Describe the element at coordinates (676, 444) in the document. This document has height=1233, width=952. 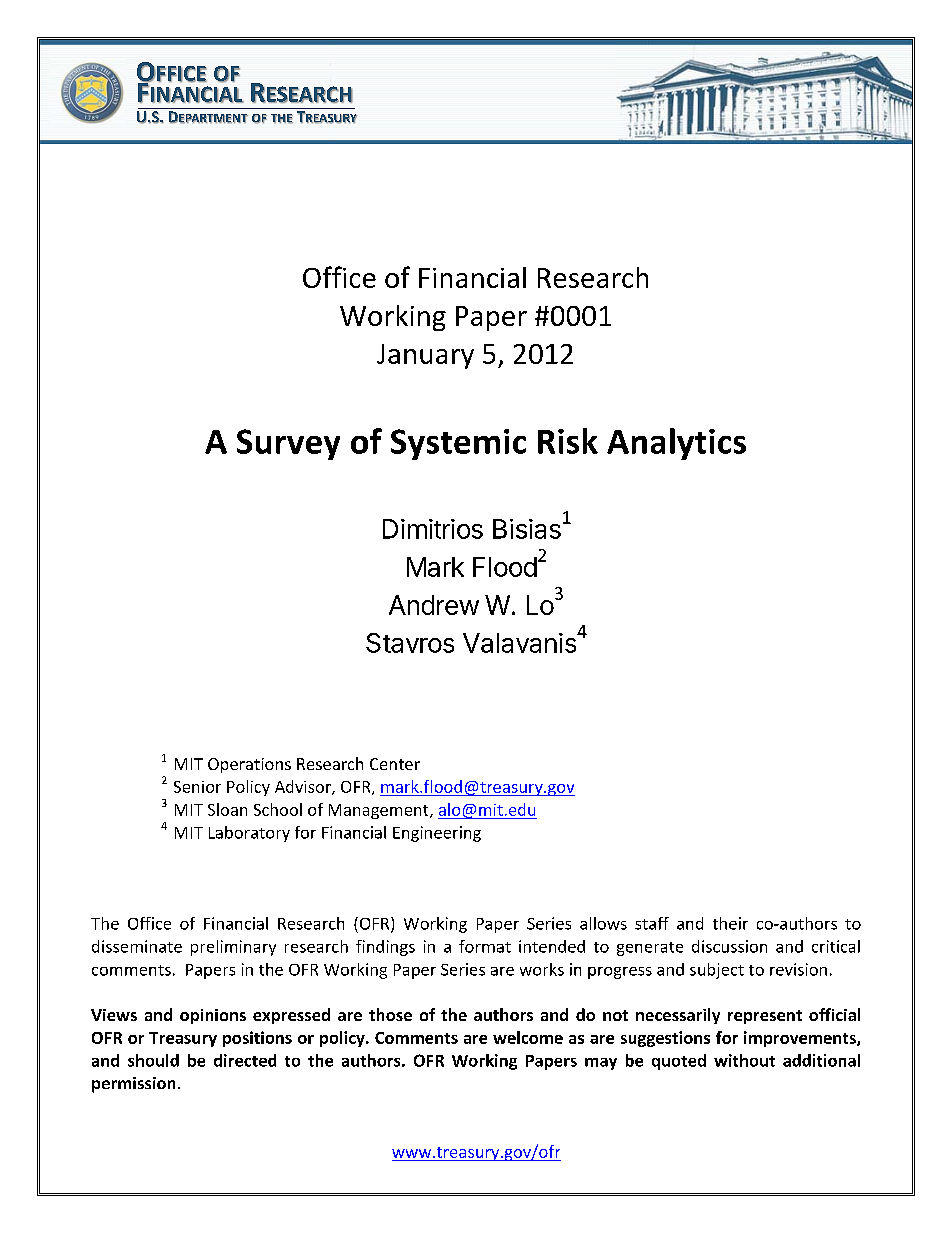
I see `Analytics` at that location.
